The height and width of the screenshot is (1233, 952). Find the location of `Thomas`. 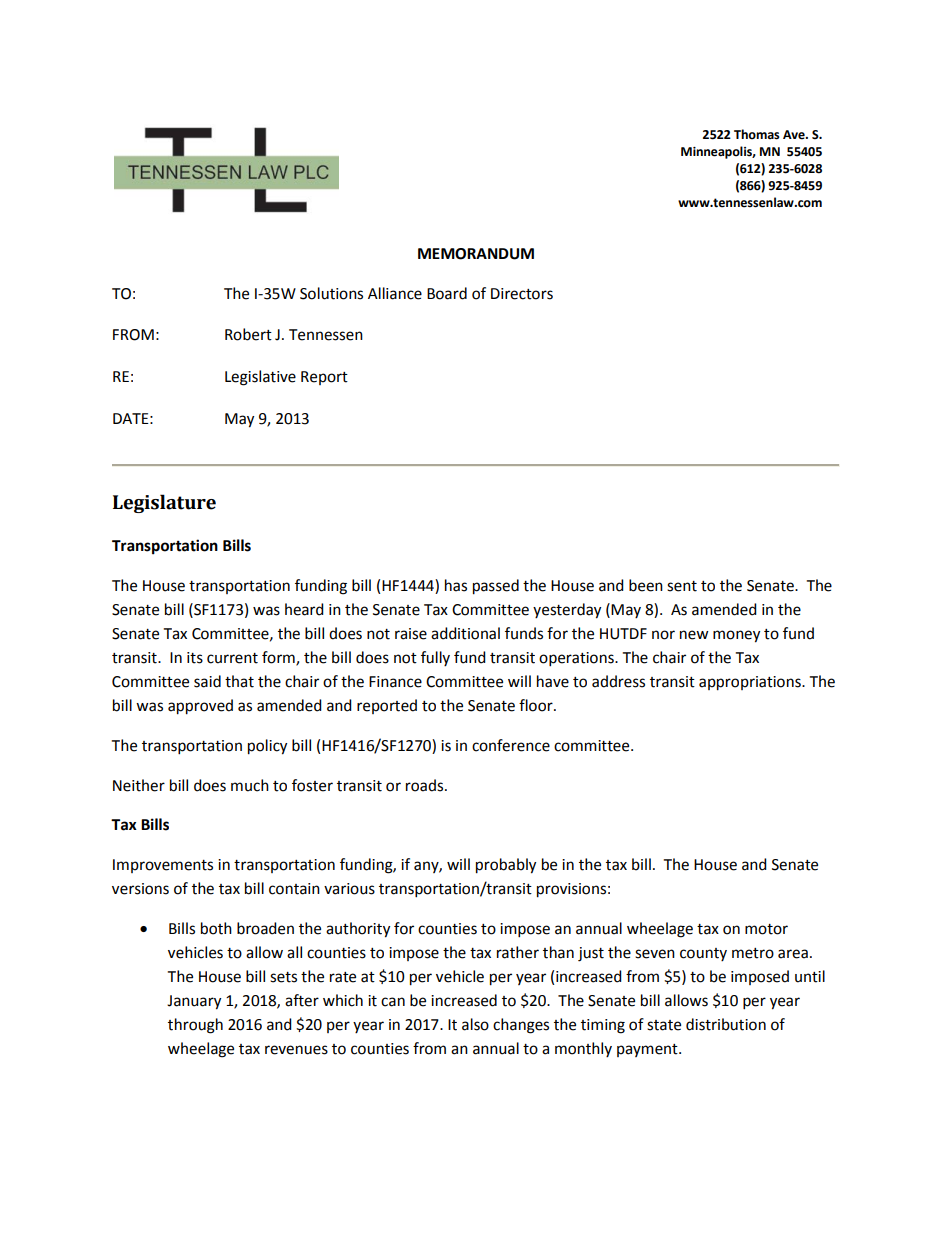

Thomas is located at coordinates (757, 134).
